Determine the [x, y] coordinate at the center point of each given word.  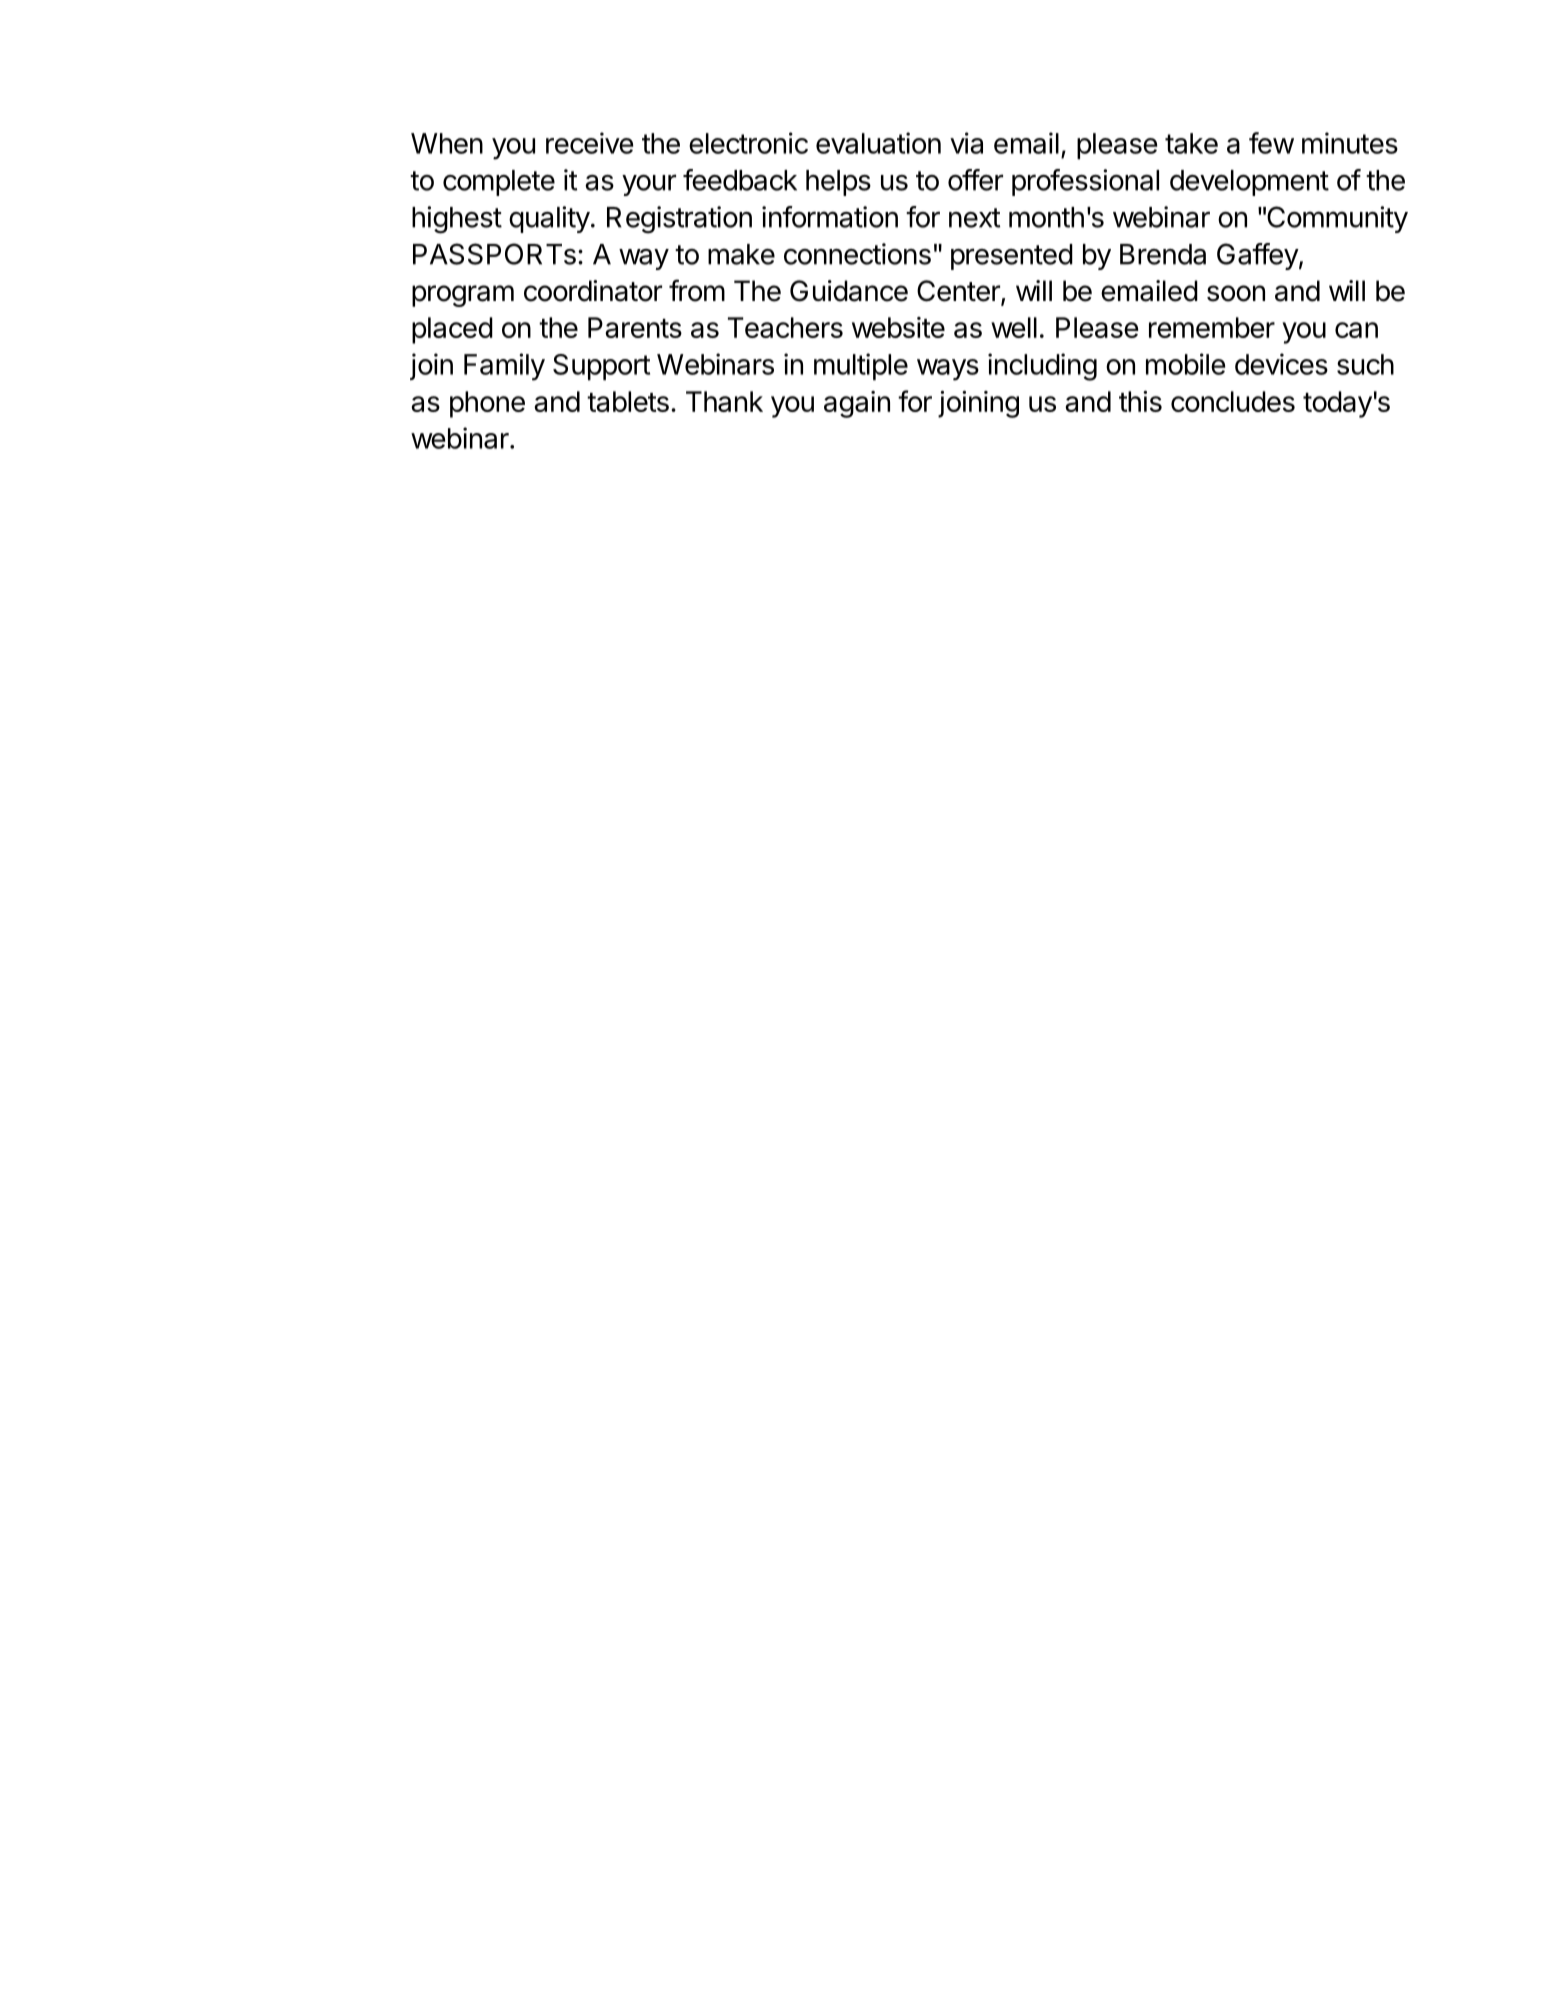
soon [1236, 293]
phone [487, 404]
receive [589, 143]
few [1271, 143]
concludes [1233, 401]
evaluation [878, 143]
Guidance [849, 291]
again [857, 404]
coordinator [593, 291]
